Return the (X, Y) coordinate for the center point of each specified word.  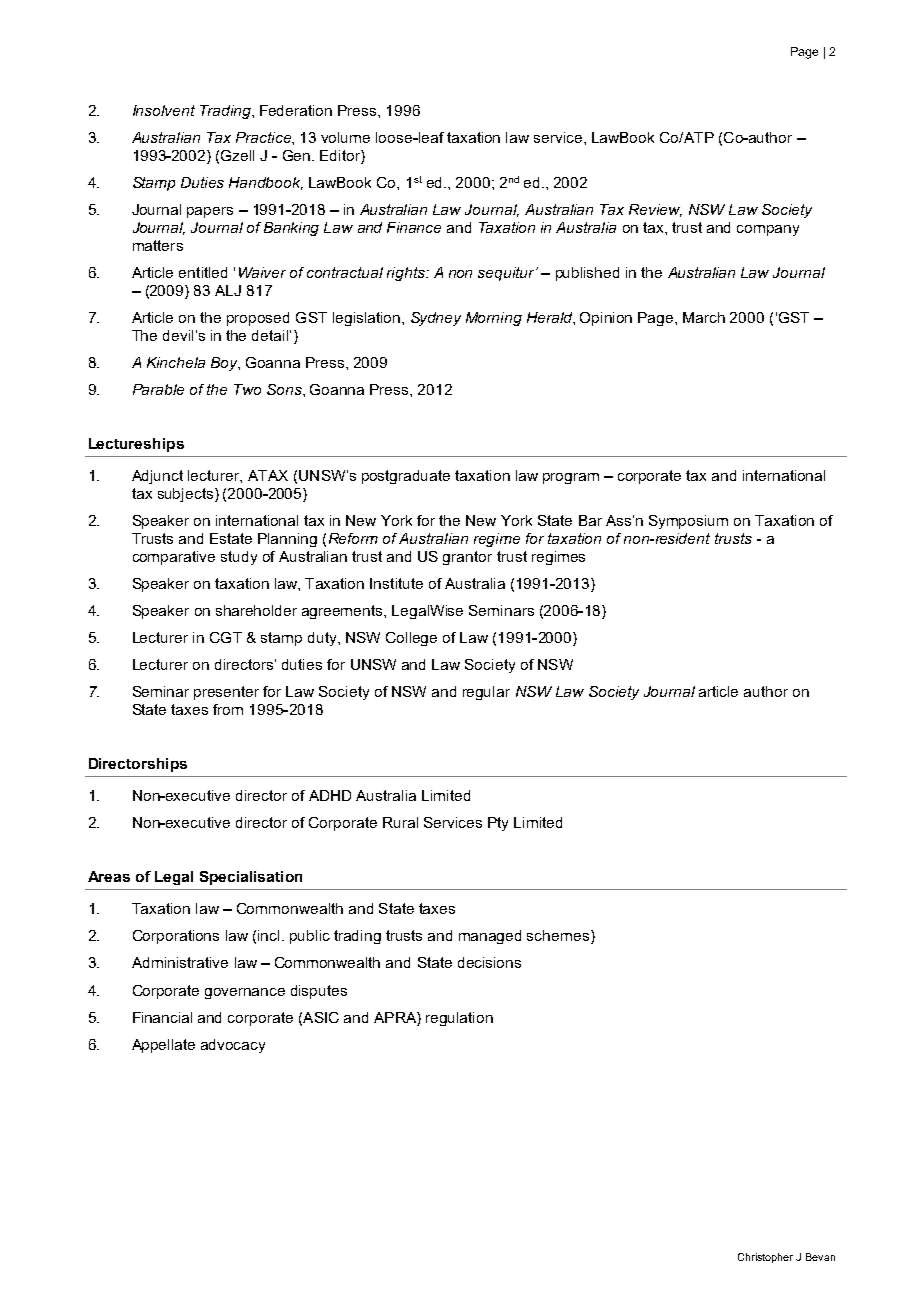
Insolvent (164, 110)
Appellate (163, 1046)
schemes (558, 935)
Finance (414, 227)
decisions (489, 962)
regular (486, 693)
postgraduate (406, 477)
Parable (158, 389)
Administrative (180, 962)
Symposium (688, 522)
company (768, 230)
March (704, 317)
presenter (226, 693)
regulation (459, 1019)
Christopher (765, 1258)
